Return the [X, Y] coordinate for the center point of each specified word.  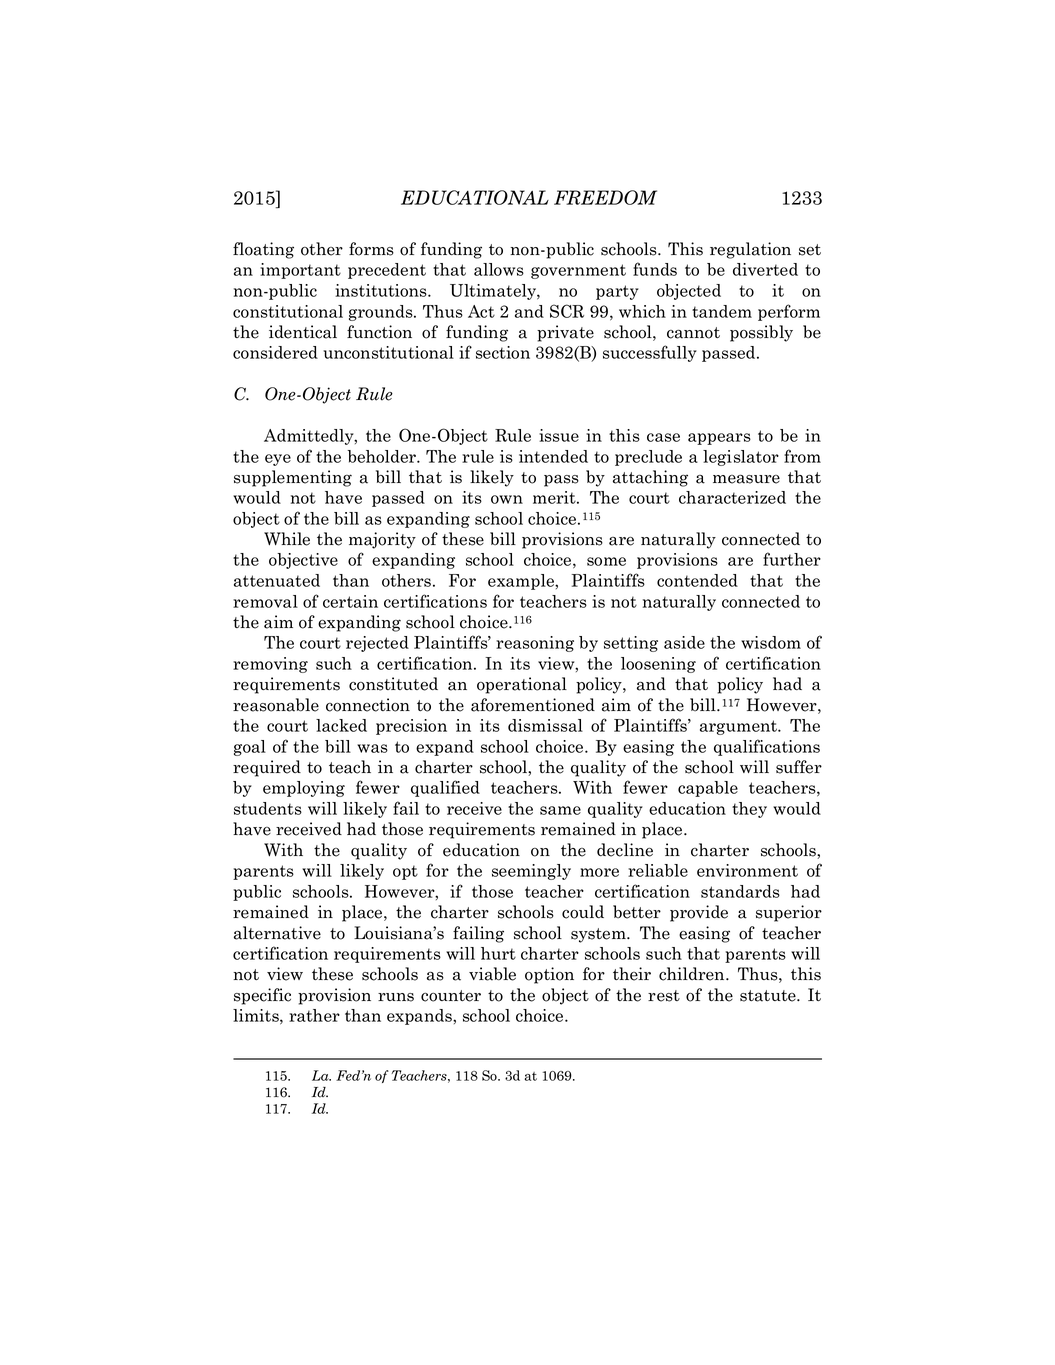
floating [263, 250]
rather [314, 1015]
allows [499, 269]
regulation [750, 250]
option [549, 975]
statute [769, 996]
